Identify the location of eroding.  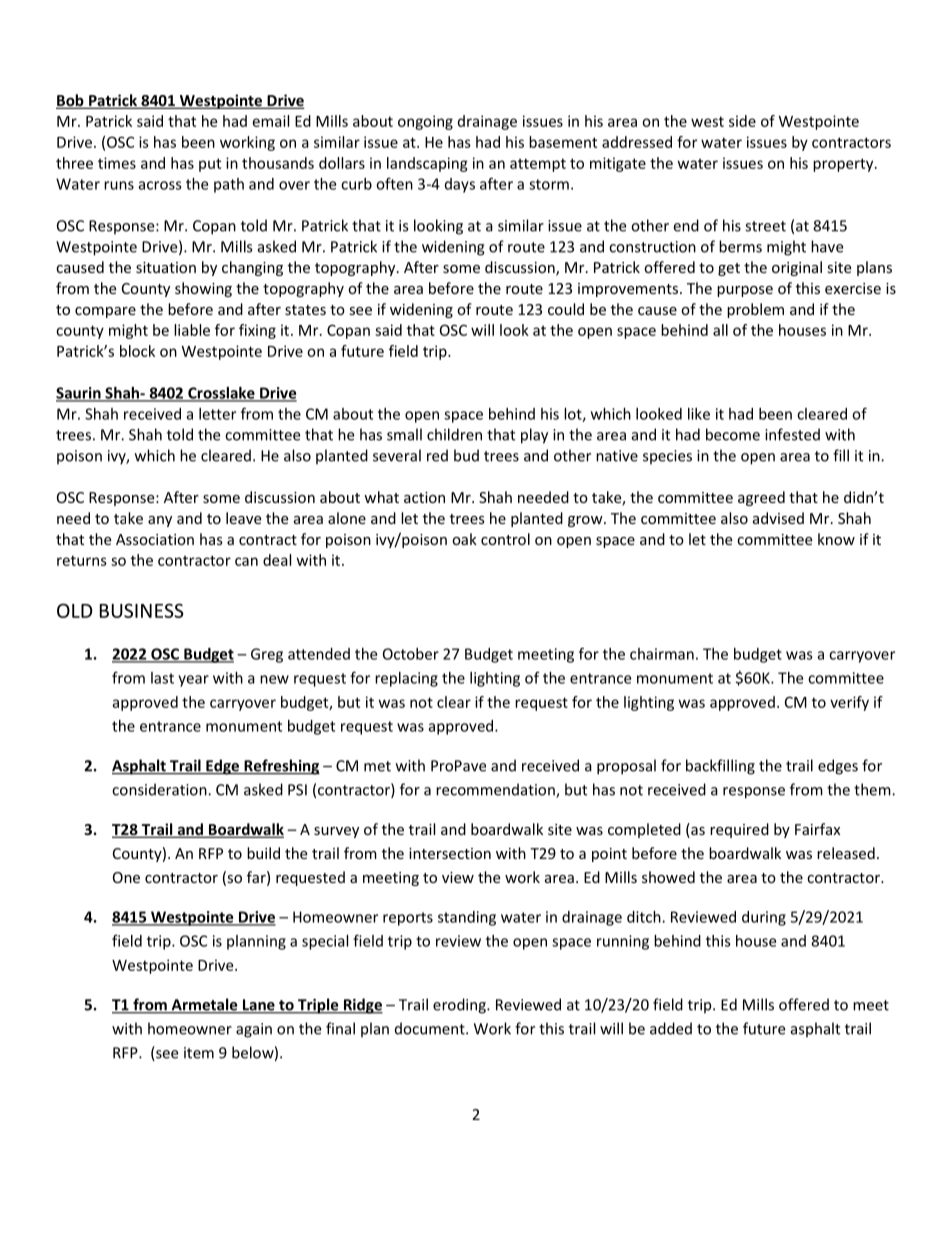
(460, 1006).
